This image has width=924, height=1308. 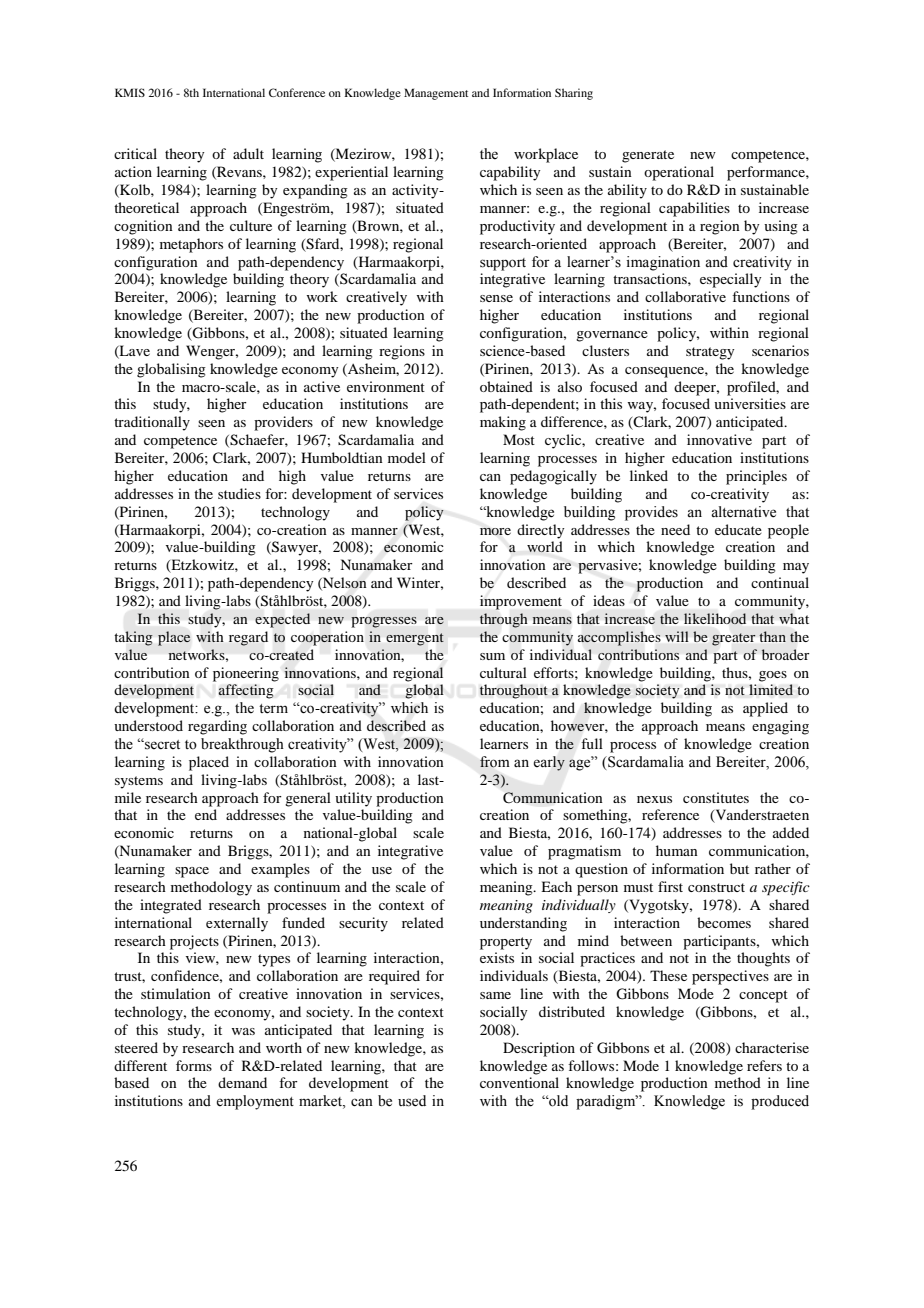 What do you see at coordinates (506, 386) in the image?
I see `obtained` at bounding box center [506, 386].
